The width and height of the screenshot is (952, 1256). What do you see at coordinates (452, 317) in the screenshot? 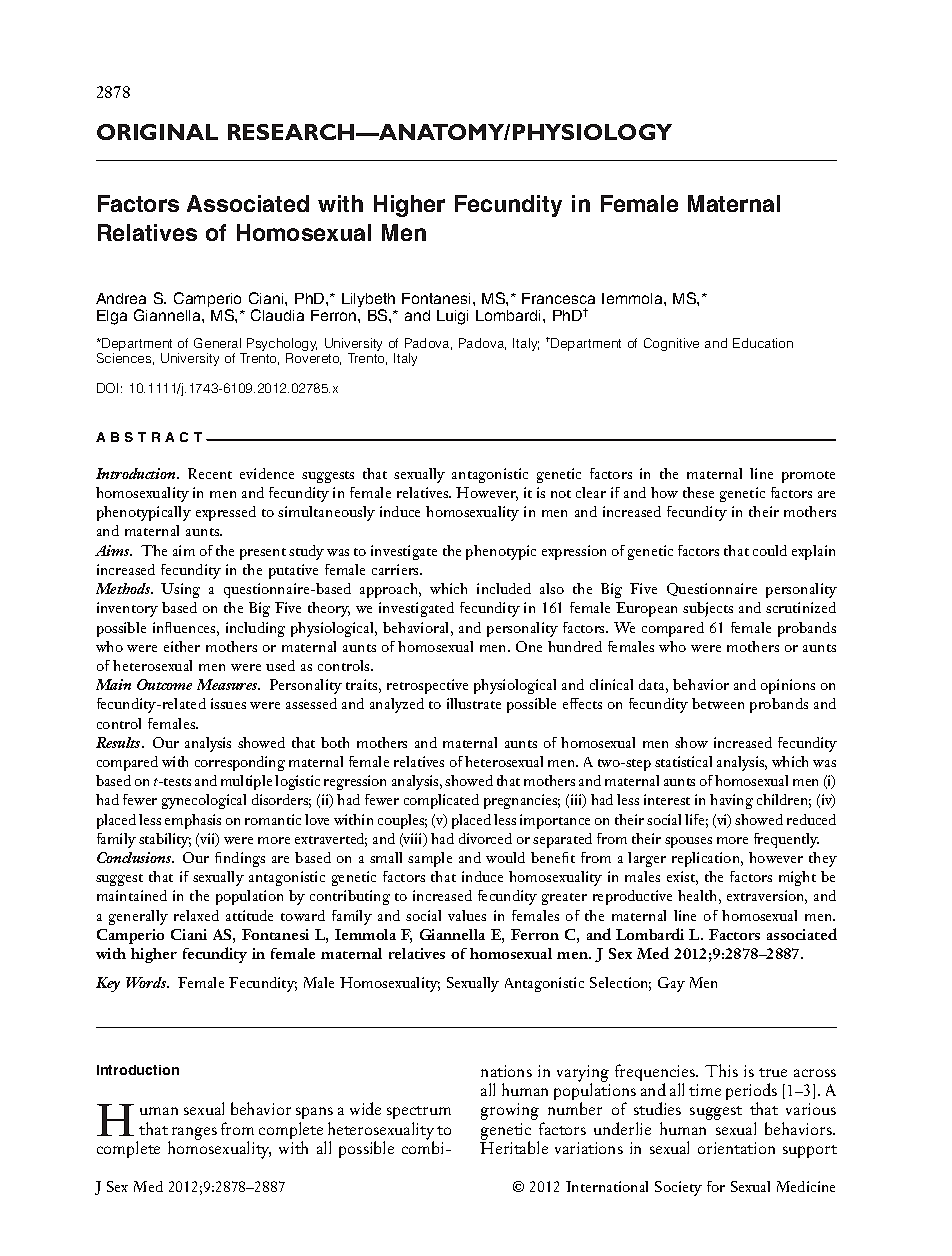
I see `Luigi` at bounding box center [452, 317].
